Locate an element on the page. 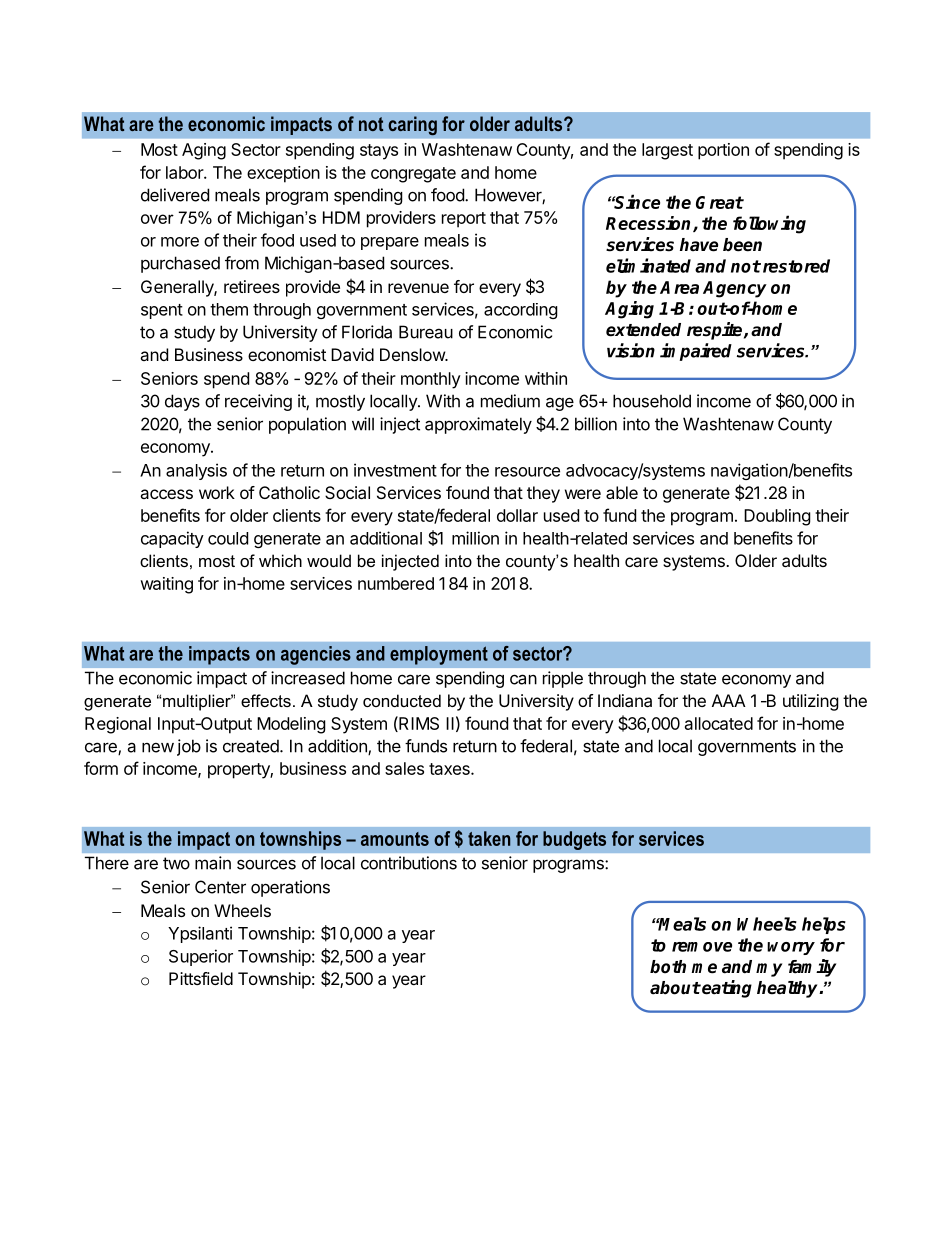 This image has width=952, height=1233. labor is located at coordinates (185, 172).
